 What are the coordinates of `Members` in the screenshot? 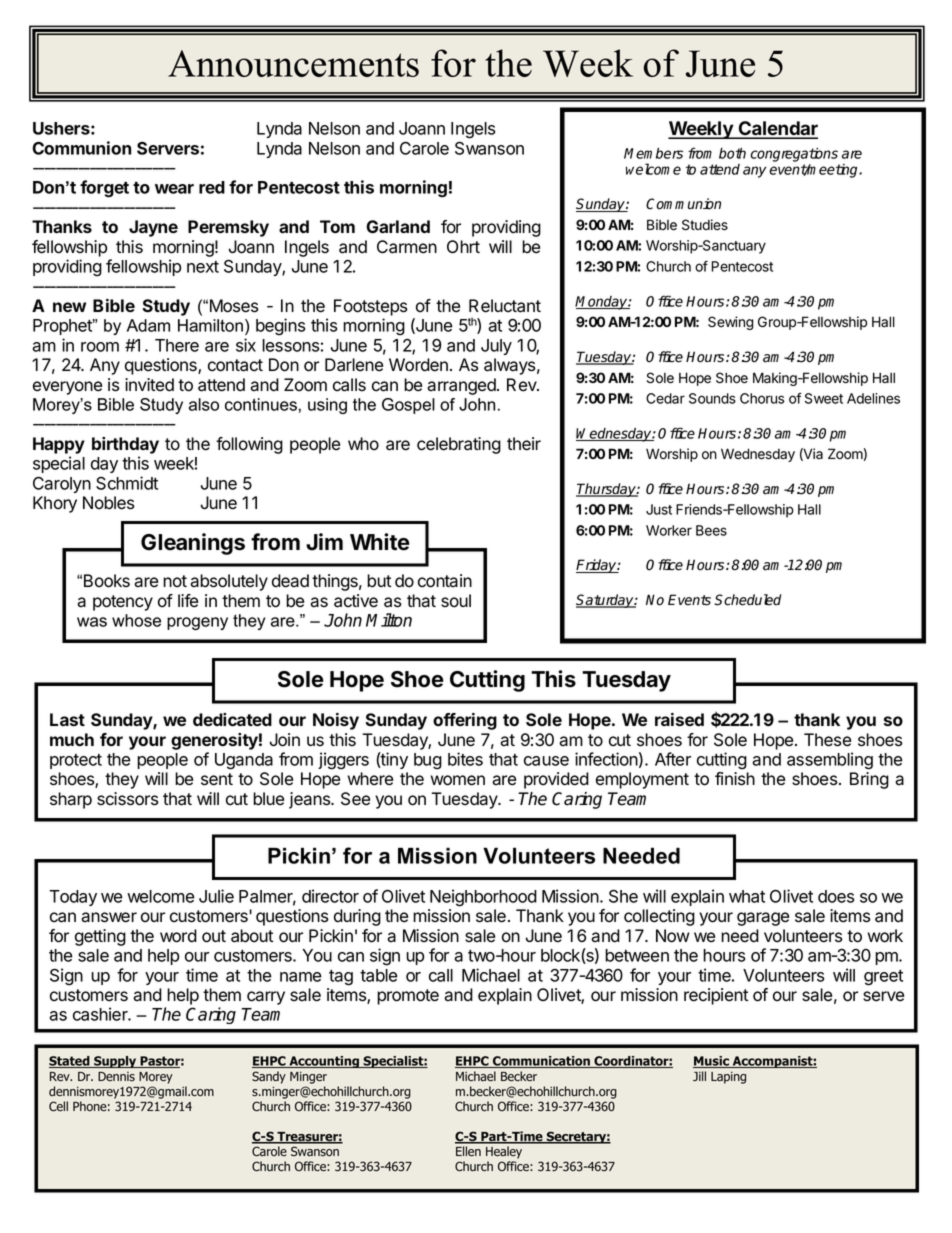 It's located at (653, 153).
